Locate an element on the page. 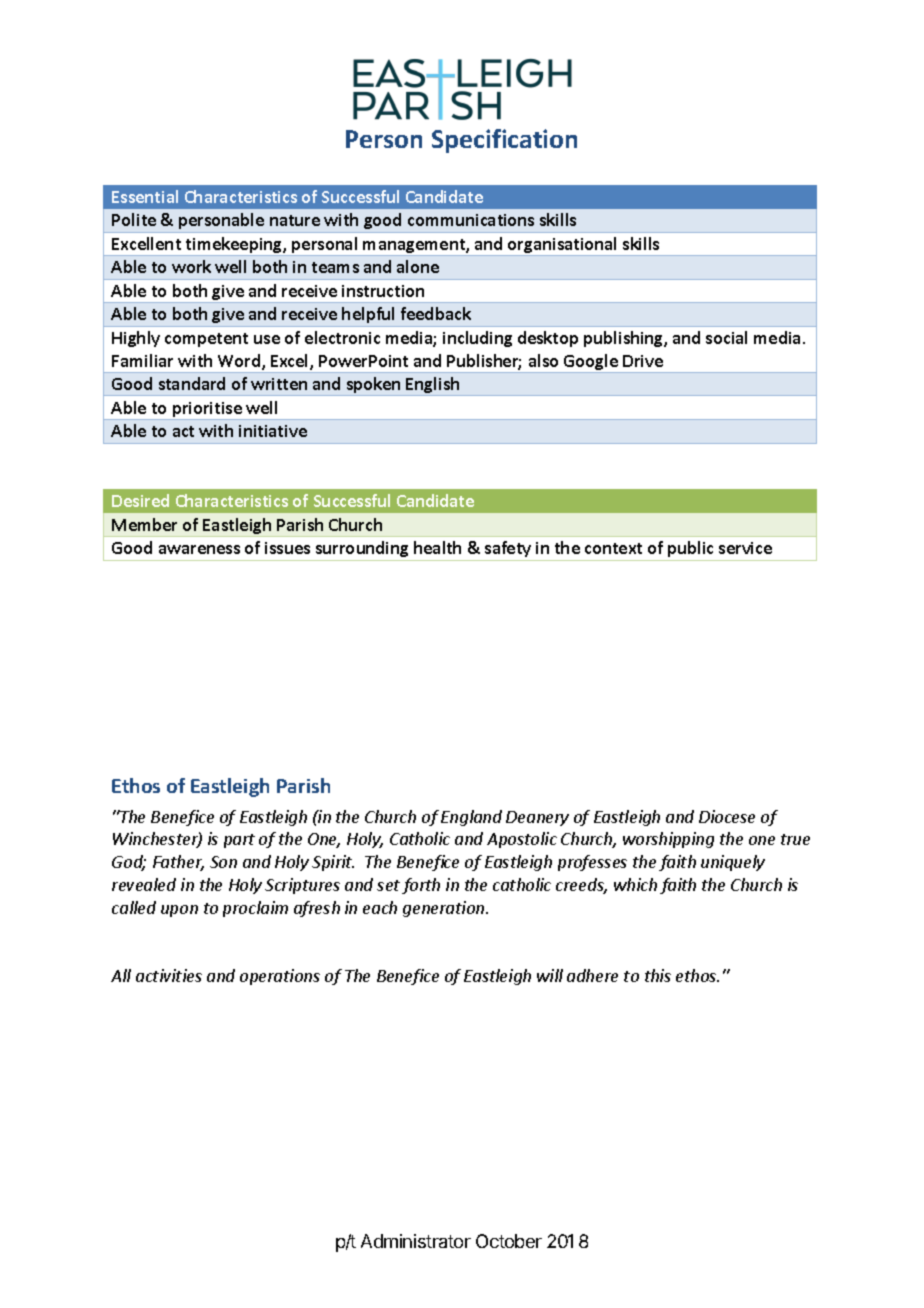 This document has width=924, height=1308. will is located at coordinates (550, 975).
